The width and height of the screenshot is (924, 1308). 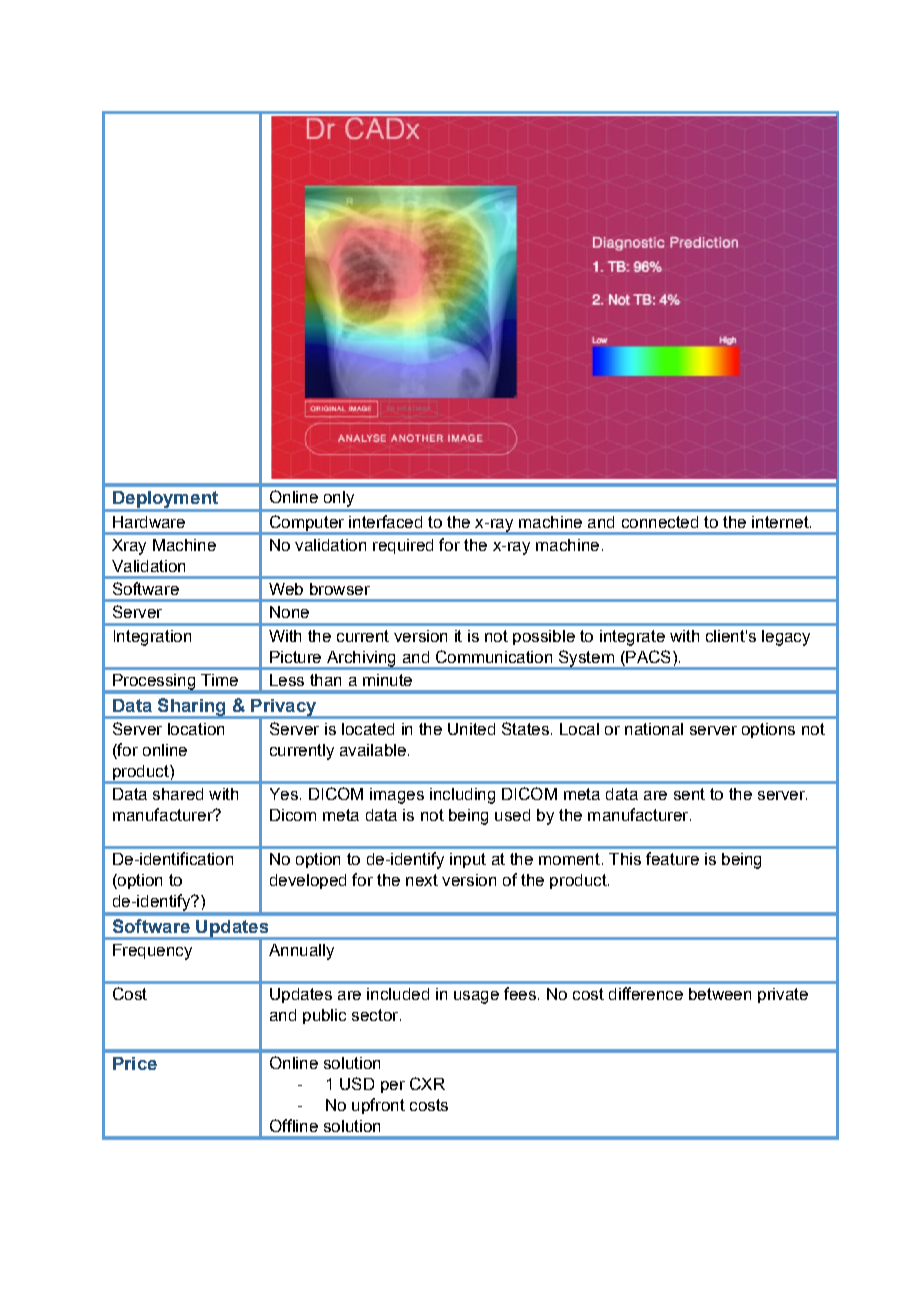 What do you see at coordinates (403, 546) in the screenshot?
I see `required` at bounding box center [403, 546].
